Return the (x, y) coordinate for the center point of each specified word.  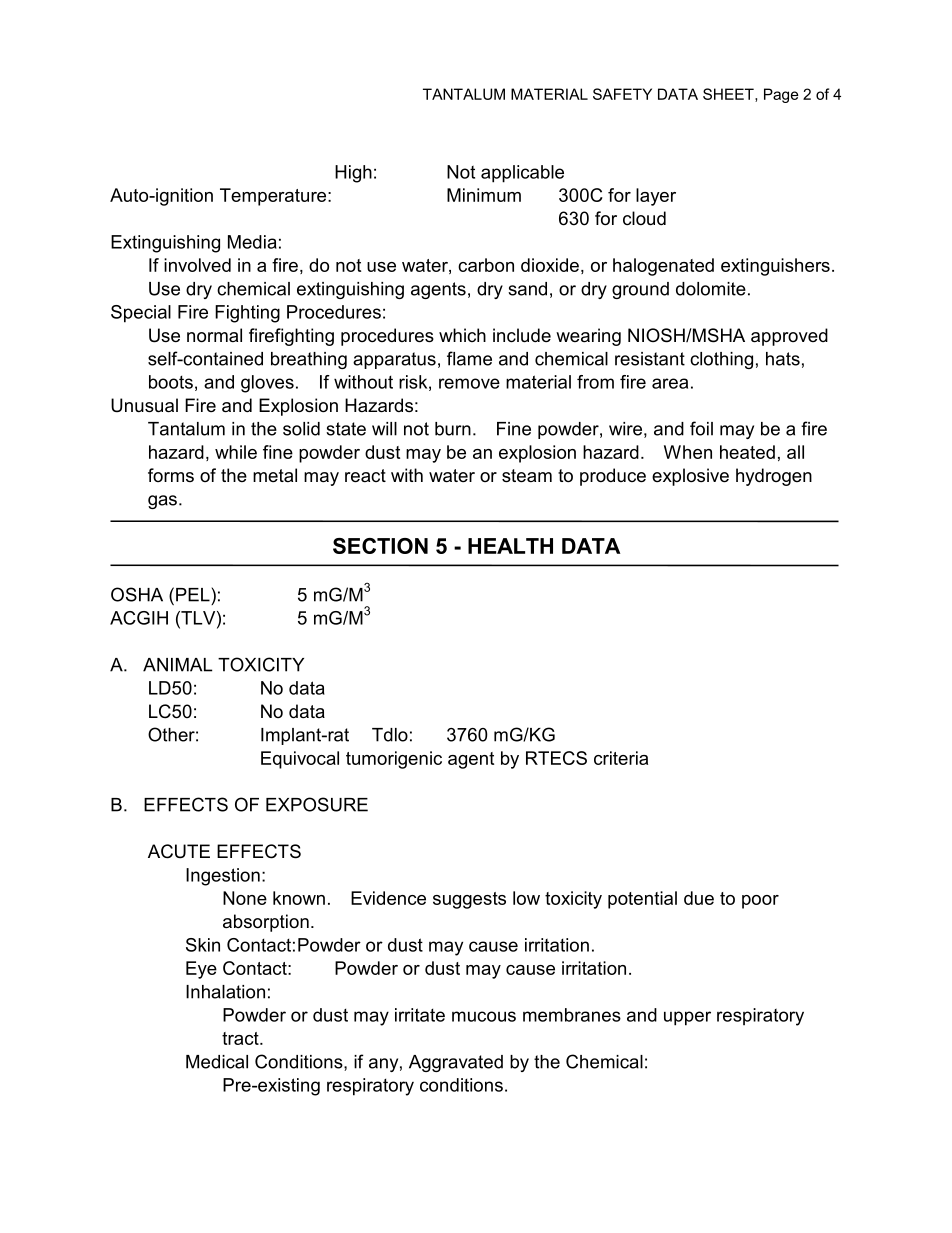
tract (241, 1038)
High (353, 174)
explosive (690, 477)
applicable (522, 174)
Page (781, 95)
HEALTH (510, 546)
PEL (193, 595)
